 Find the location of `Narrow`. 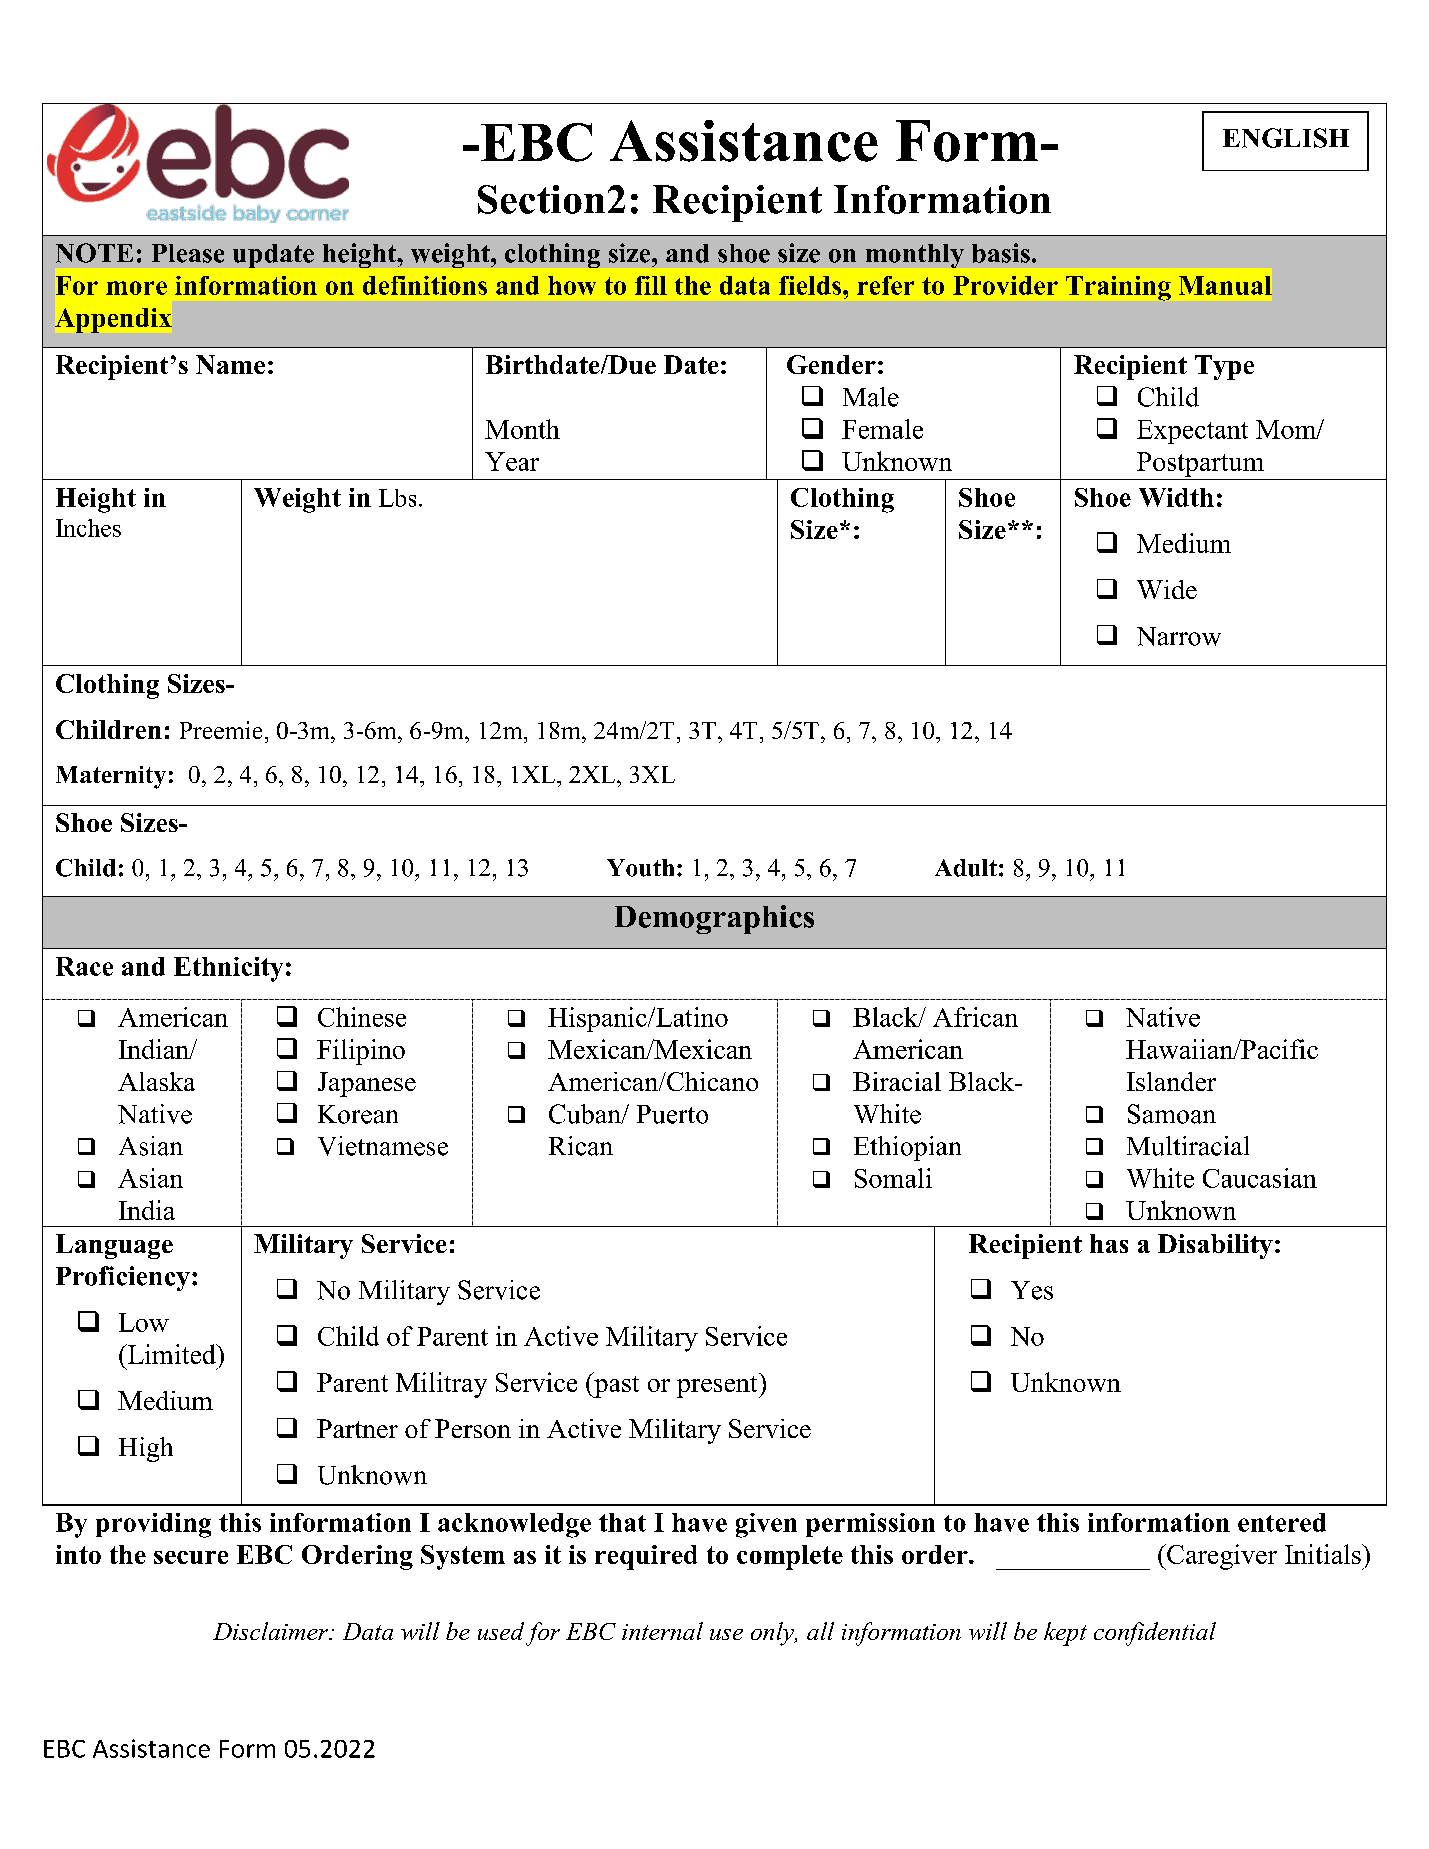

Narrow is located at coordinates (1179, 636).
